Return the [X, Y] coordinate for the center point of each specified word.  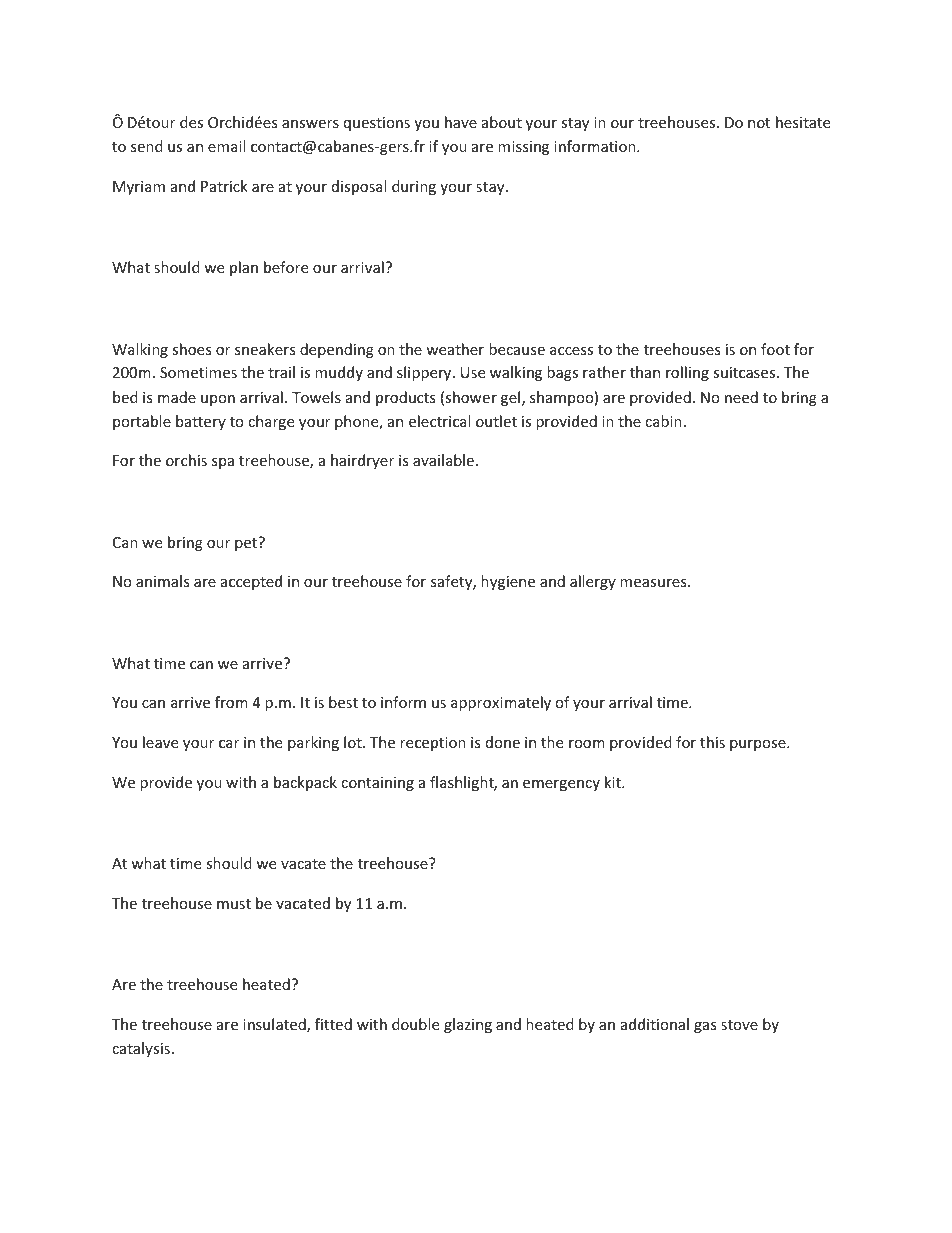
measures [654, 583]
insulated [275, 1025]
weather [455, 349]
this [712, 742]
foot [775, 349]
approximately [501, 703]
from [231, 702]
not [759, 123]
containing [377, 784]
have [461, 122]
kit [614, 782]
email [226, 146]
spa [223, 463]
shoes [192, 349]
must [234, 904]
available [443, 460]
